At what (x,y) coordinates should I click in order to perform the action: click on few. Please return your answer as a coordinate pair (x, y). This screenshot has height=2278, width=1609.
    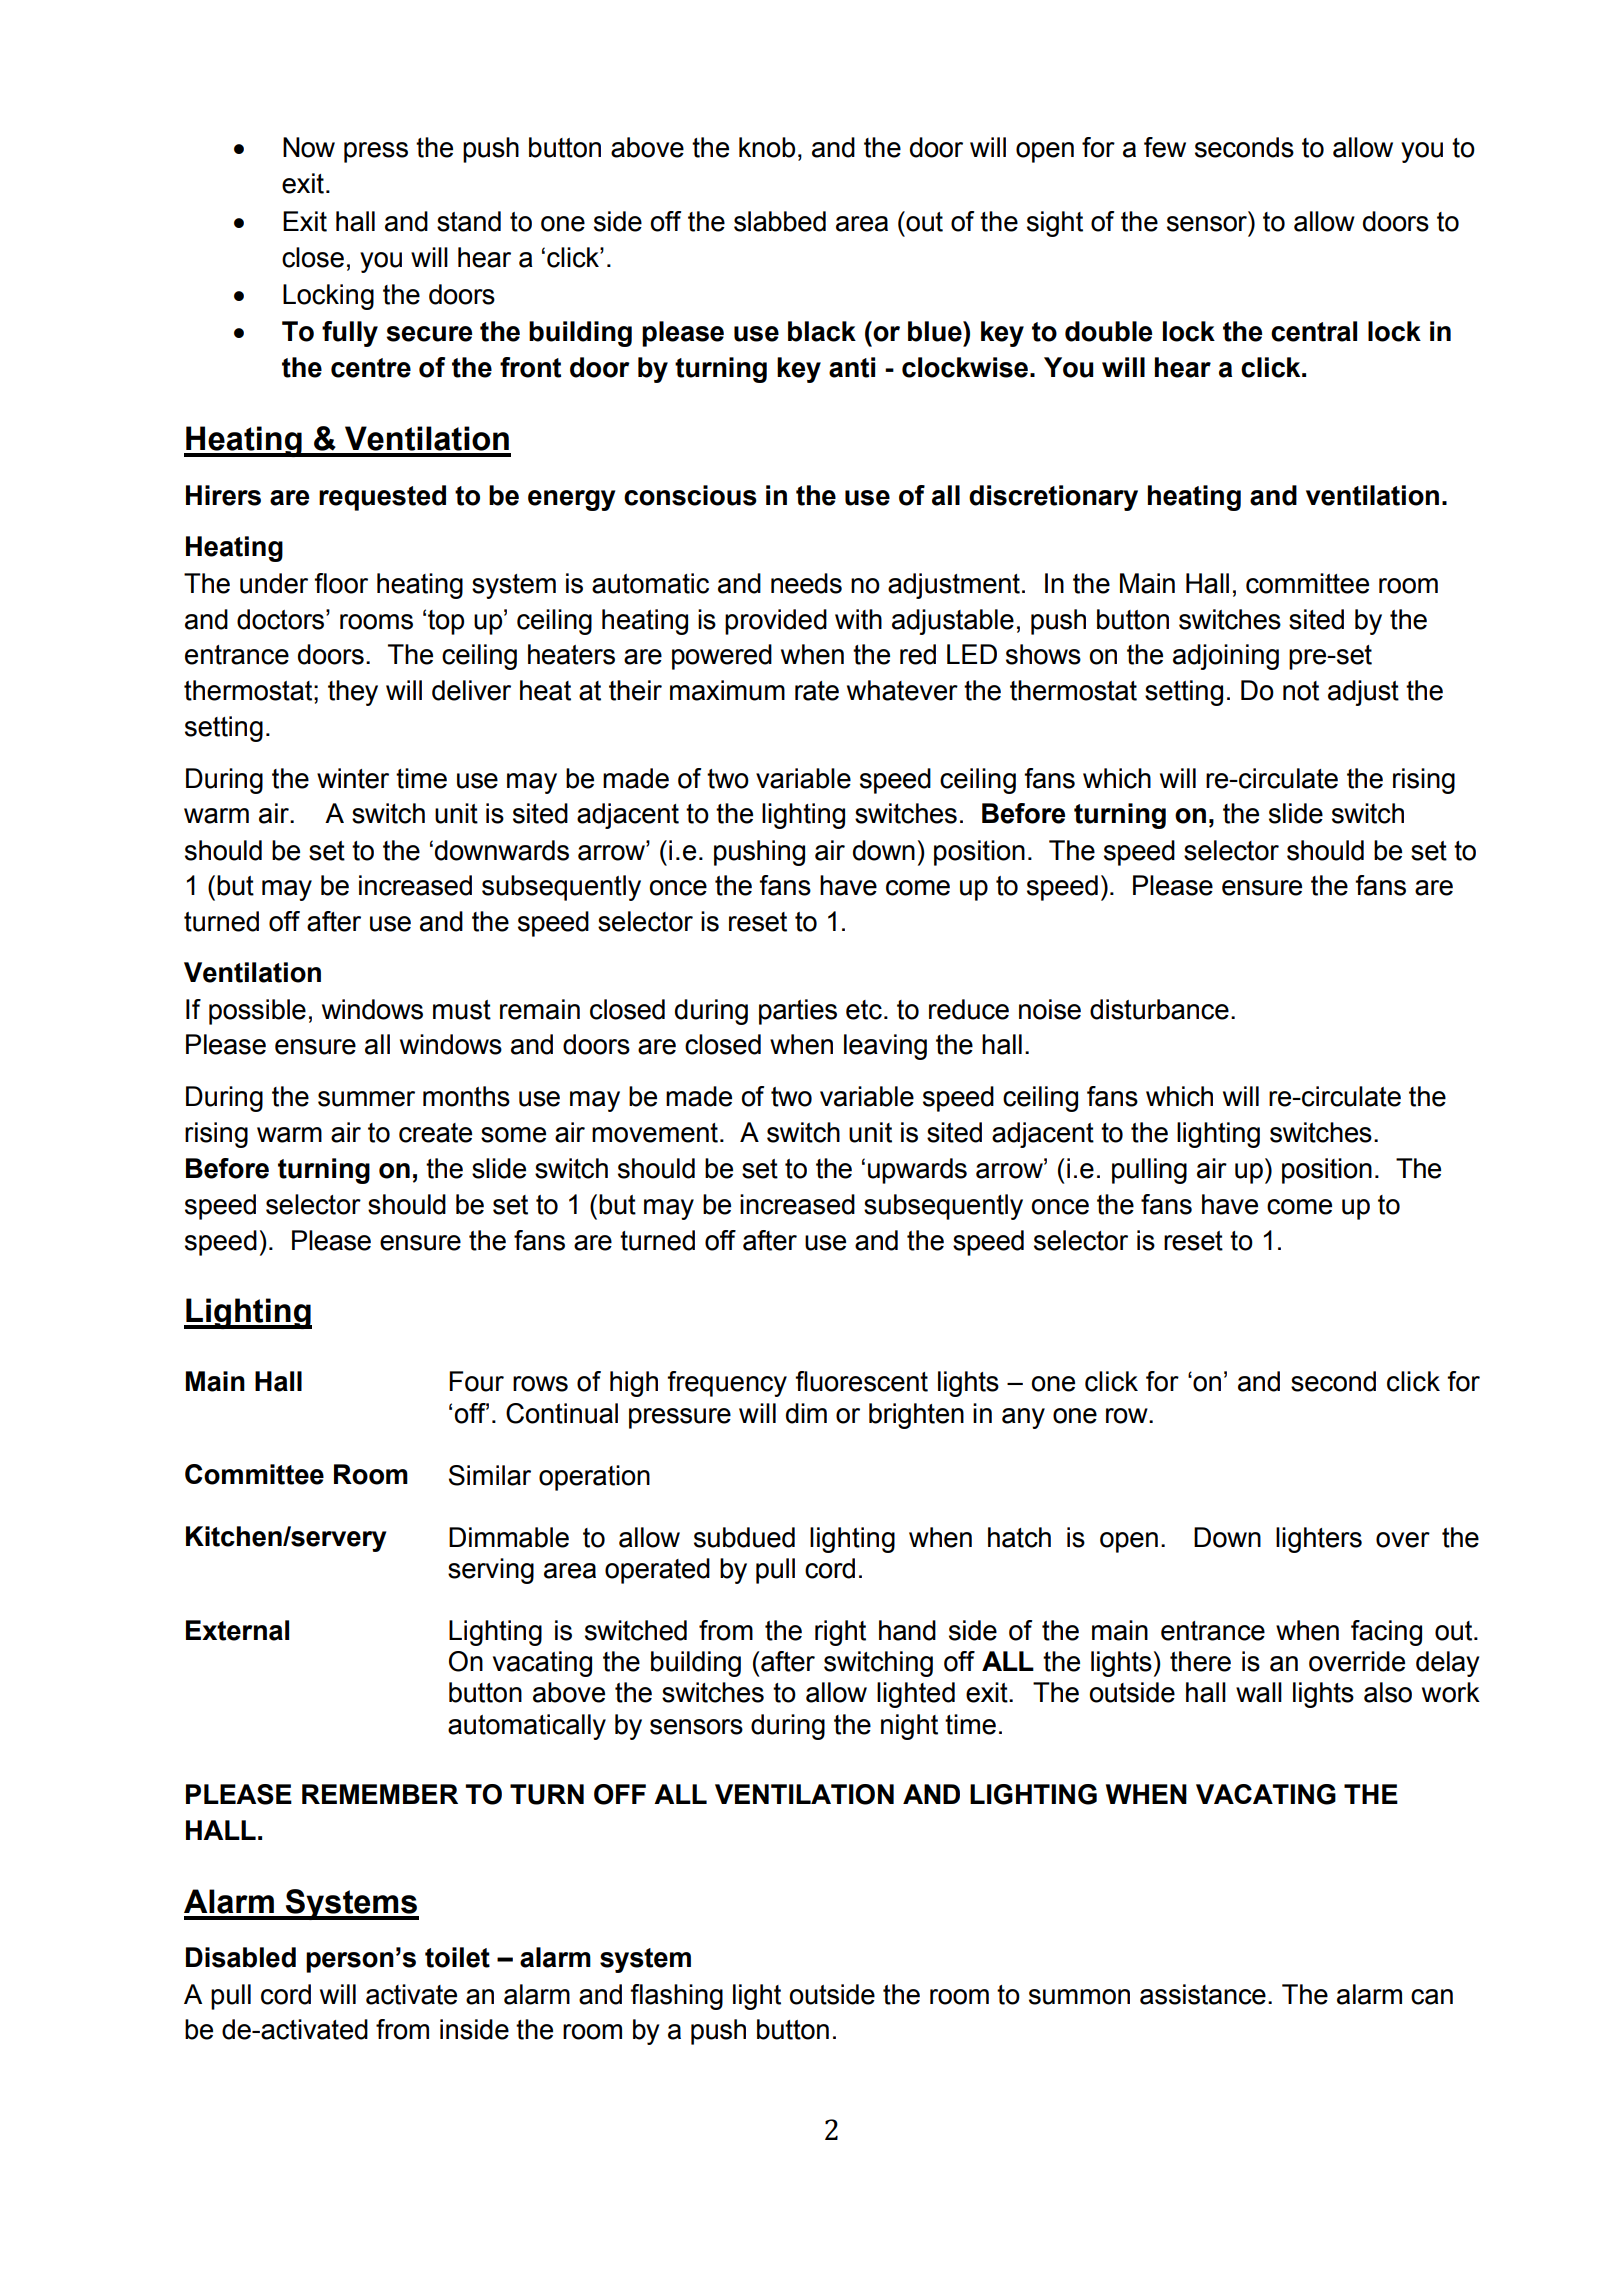
    Looking at the image, I should click on (1165, 147).
